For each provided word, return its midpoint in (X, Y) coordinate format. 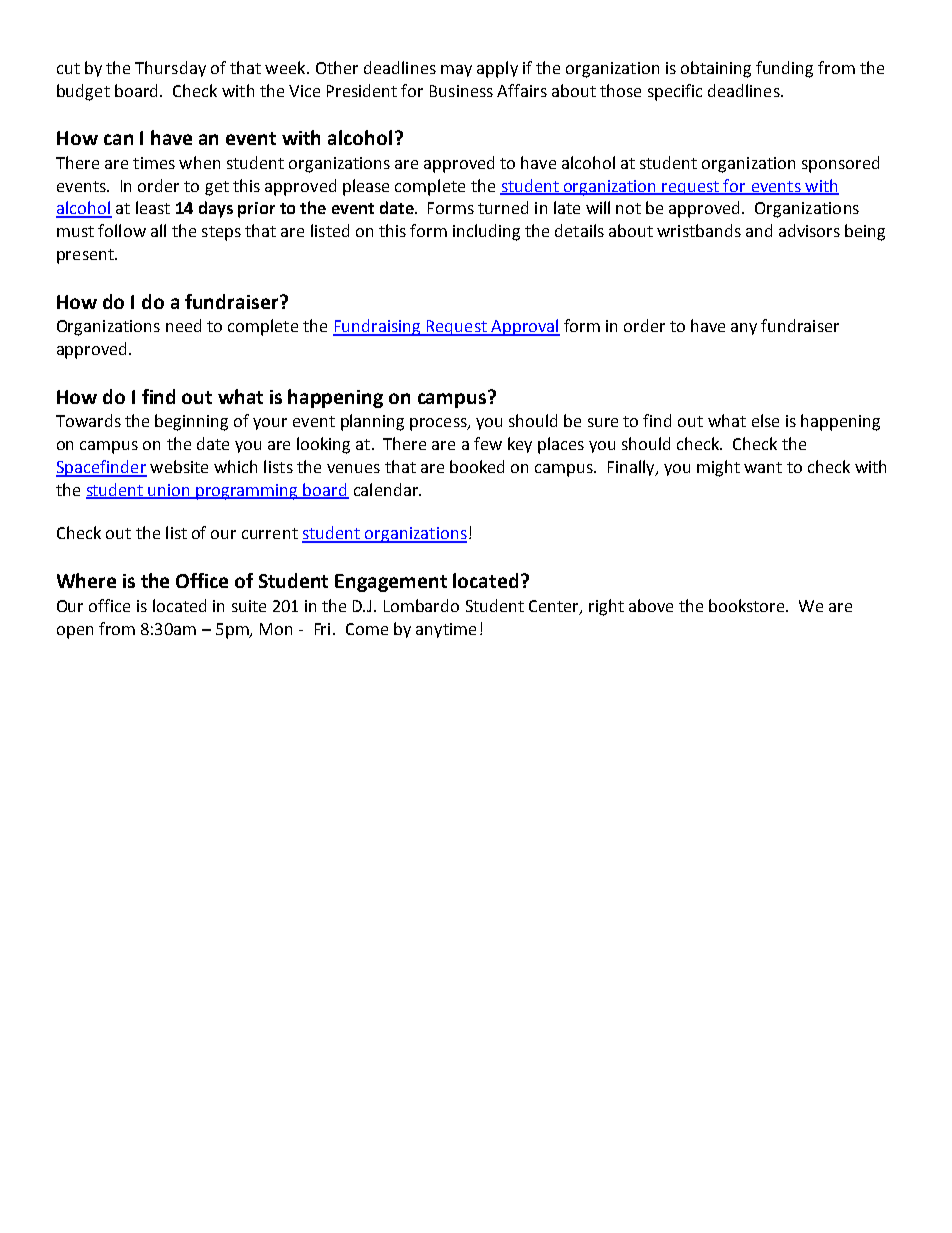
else (765, 420)
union (170, 491)
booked (477, 466)
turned (503, 207)
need (183, 325)
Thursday (170, 69)
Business (461, 91)
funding (784, 69)
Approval (524, 327)
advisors (809, 230)
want (763, 467)
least (153, 207)
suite (249, 606)
